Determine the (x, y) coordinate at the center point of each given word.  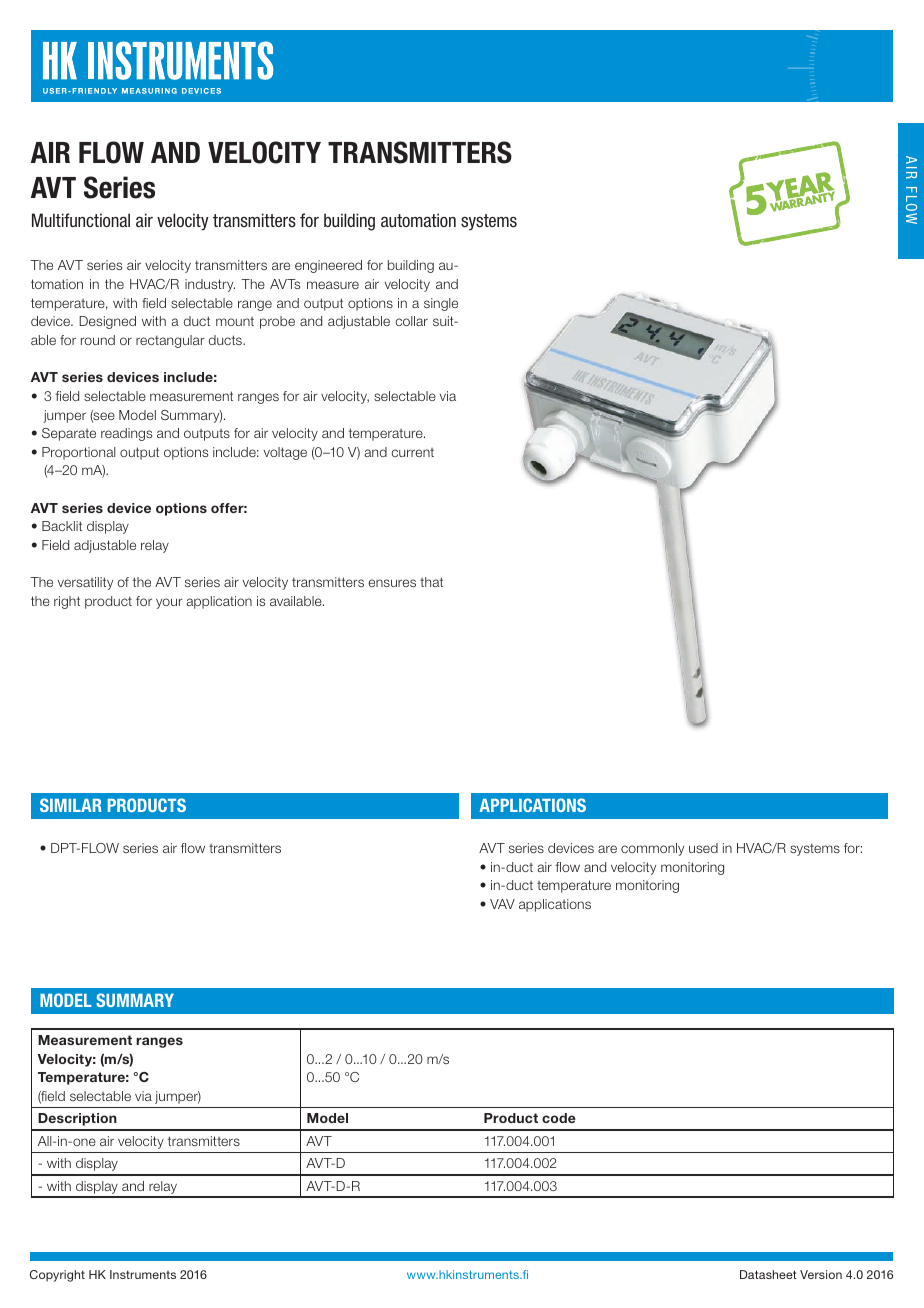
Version (821, 1274)
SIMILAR (71, 805)
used (703, 848)
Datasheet (768, 1274)
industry (210, 285)
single (441, 304)
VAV (502, 904)
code (559, 1118)
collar (411, 321)
